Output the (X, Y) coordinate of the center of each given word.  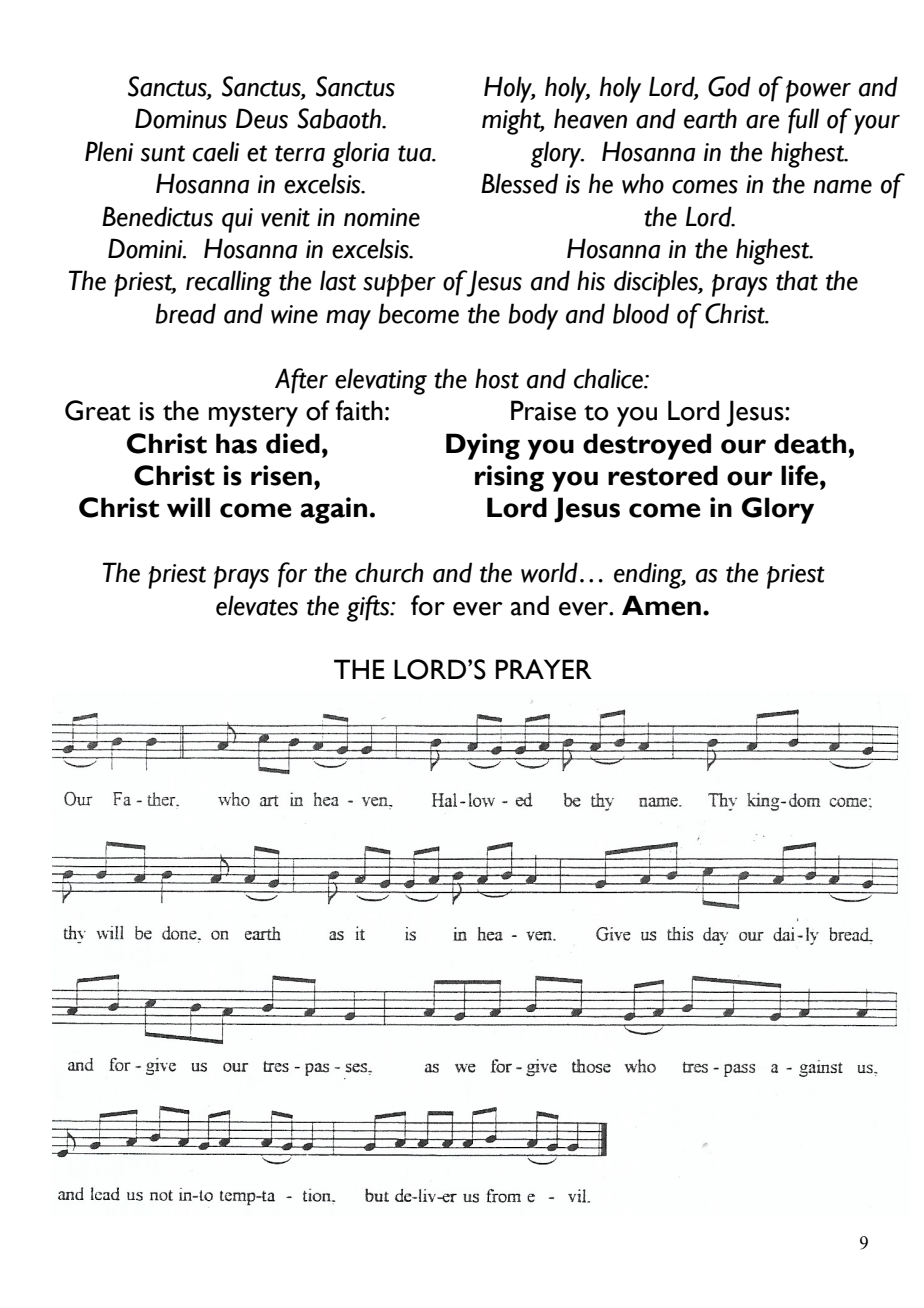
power (818, 91)
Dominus (181, 118)
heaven (590, 118)
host (497, 378)
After (301, 381)
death (810, 443)
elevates (257, 605)
